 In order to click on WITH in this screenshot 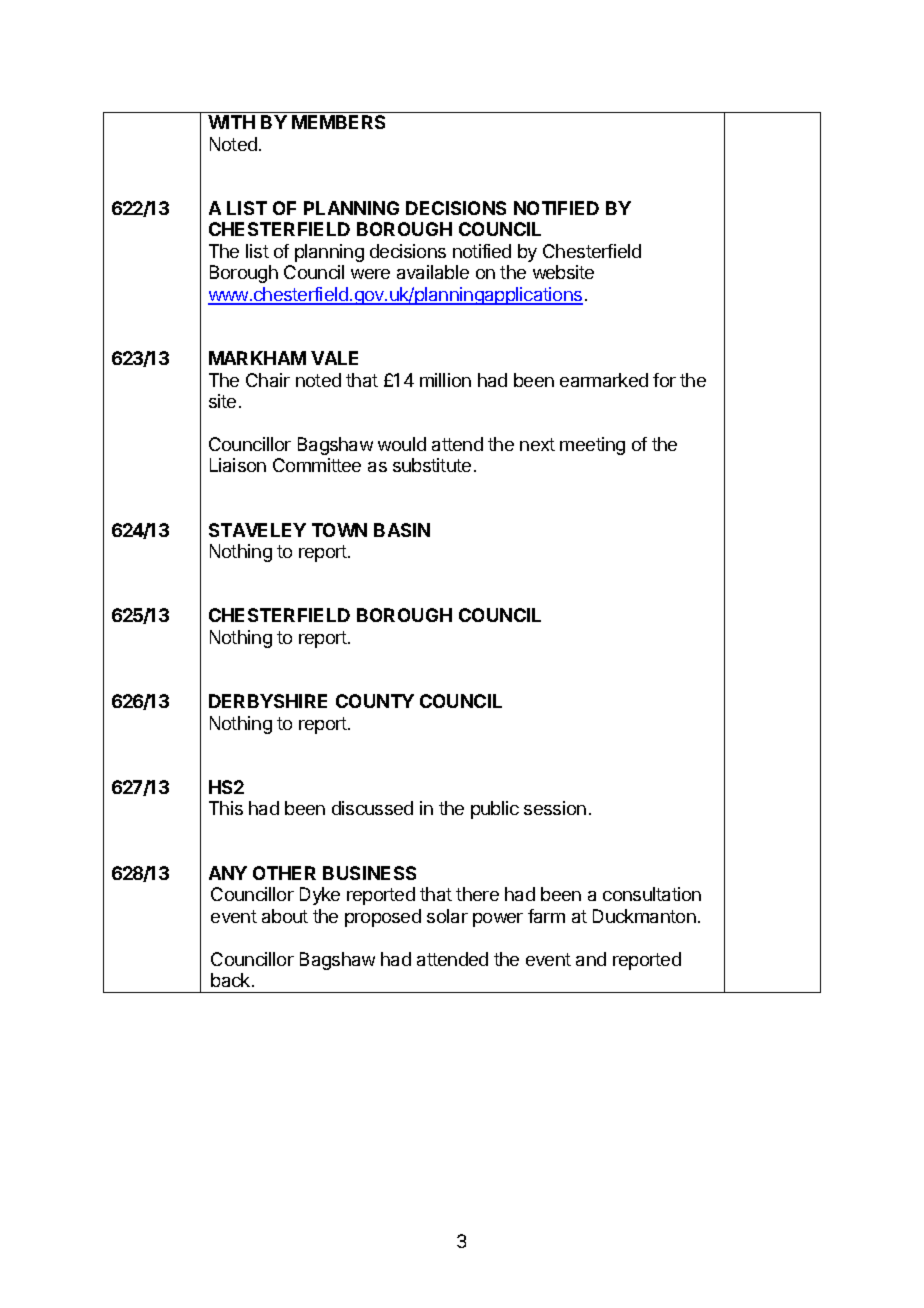, I will do `click(231, 122)`.
